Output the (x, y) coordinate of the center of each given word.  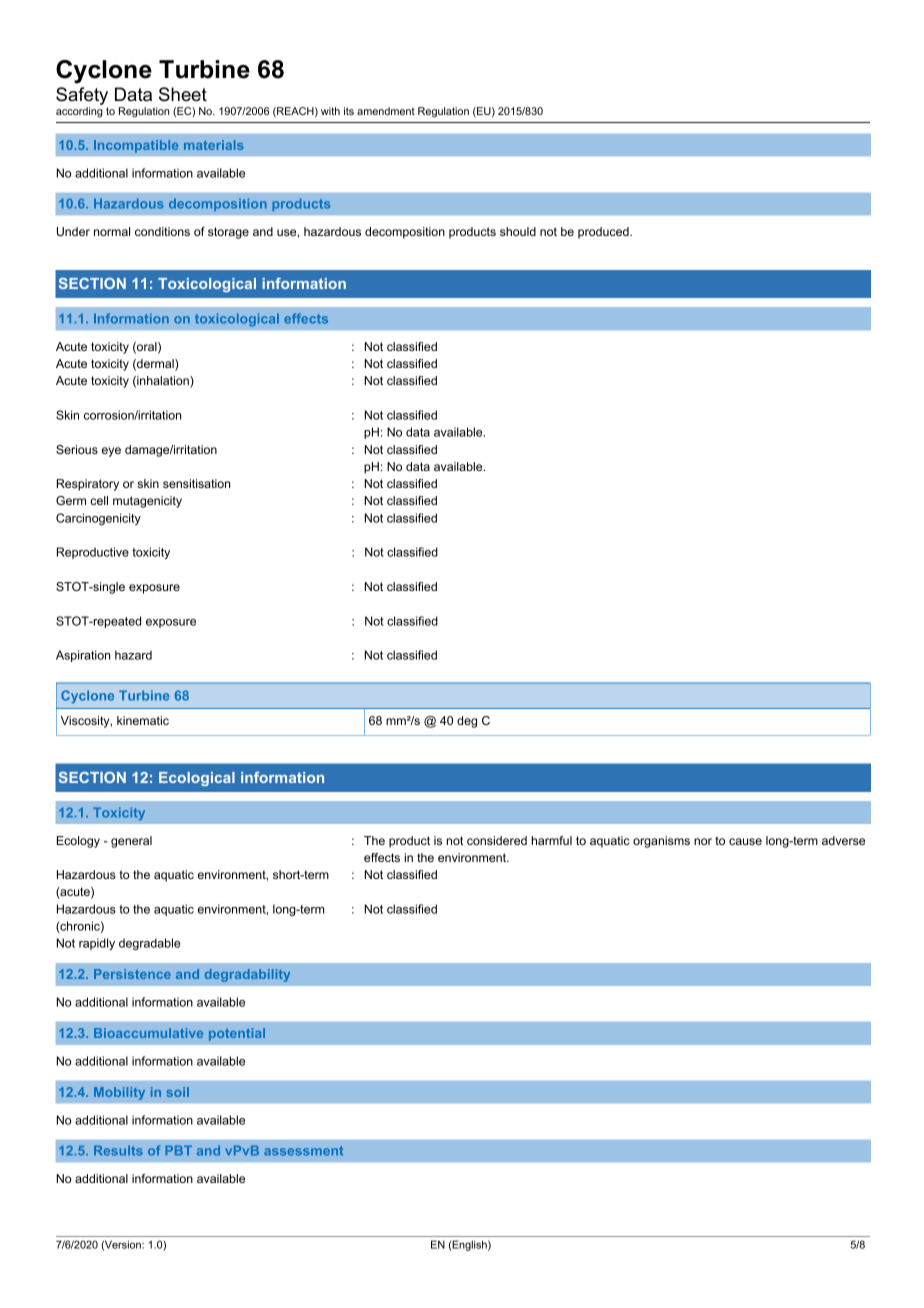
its (349, 111)
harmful (552, 840)
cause (745, 841)
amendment (386, 111)
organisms (661, 842)
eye (111, 452)
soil (177, 1092)
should (518, 231)
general (131, 842)
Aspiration (83, 656)
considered (497, 840)
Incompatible (136, 146)
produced (604, 233)
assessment (303, 1151)
